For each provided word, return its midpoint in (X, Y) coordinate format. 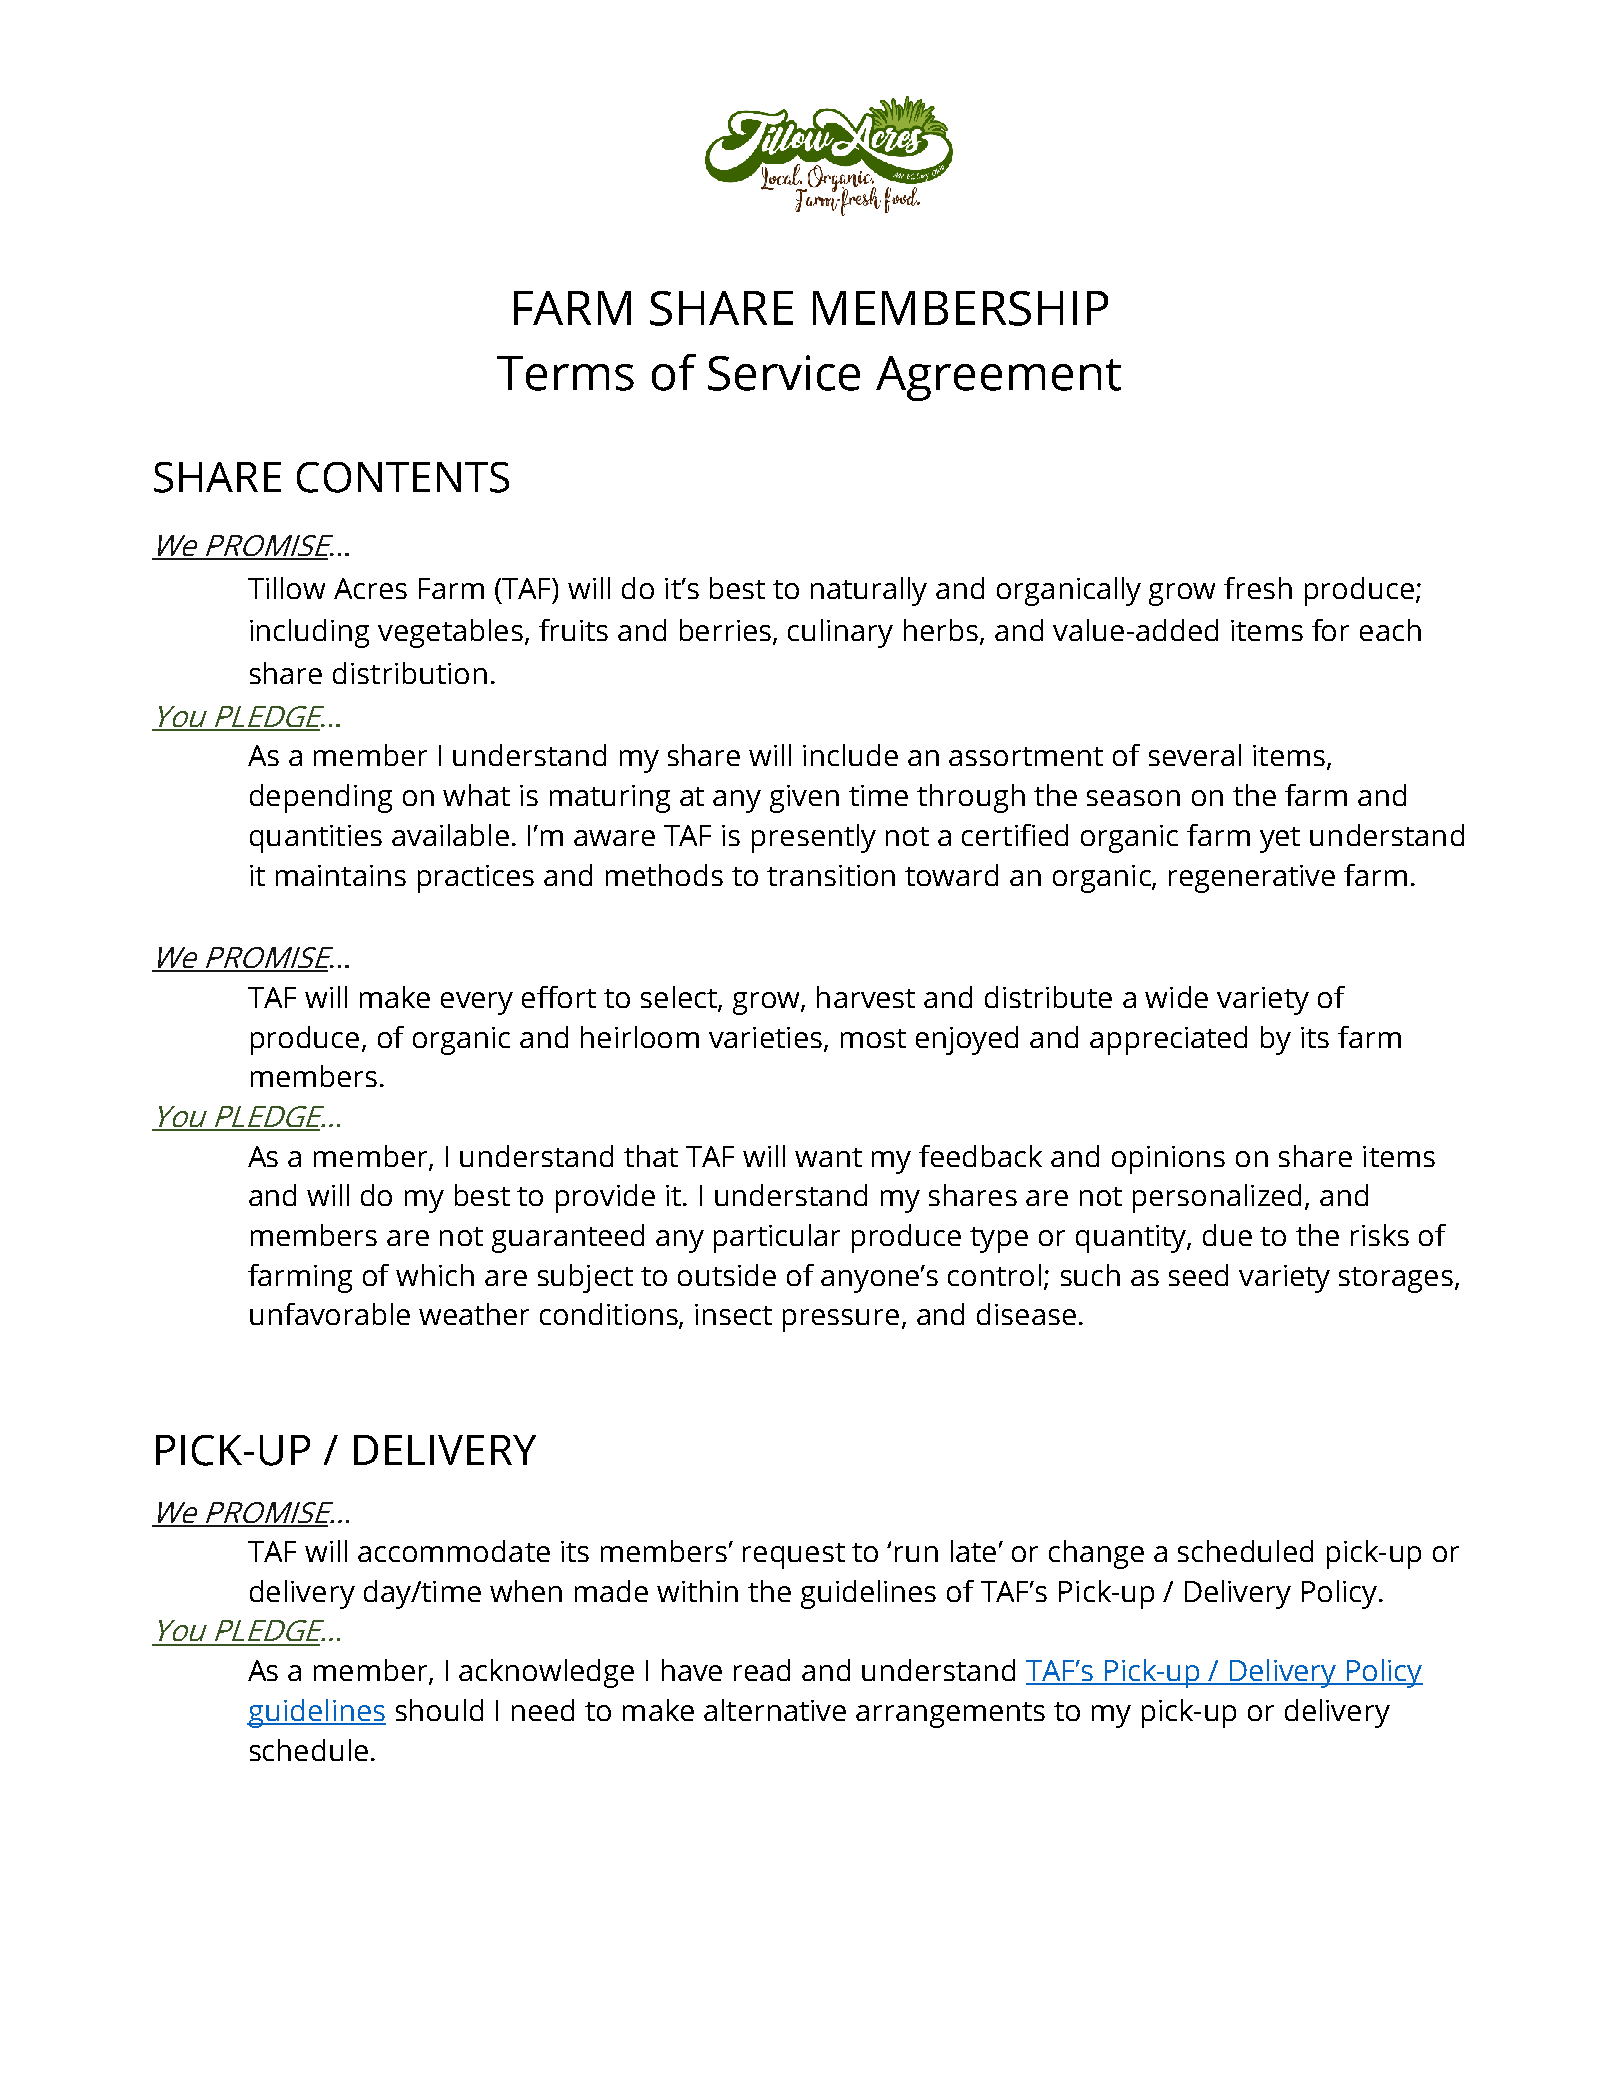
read (762, 1670)
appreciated (1168, 1040)
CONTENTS (403, 477)
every (477, 1003)
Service (784, 373)
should (439, 1710)
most (873, 1038)
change (1096, 1554)
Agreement (998, 378)
